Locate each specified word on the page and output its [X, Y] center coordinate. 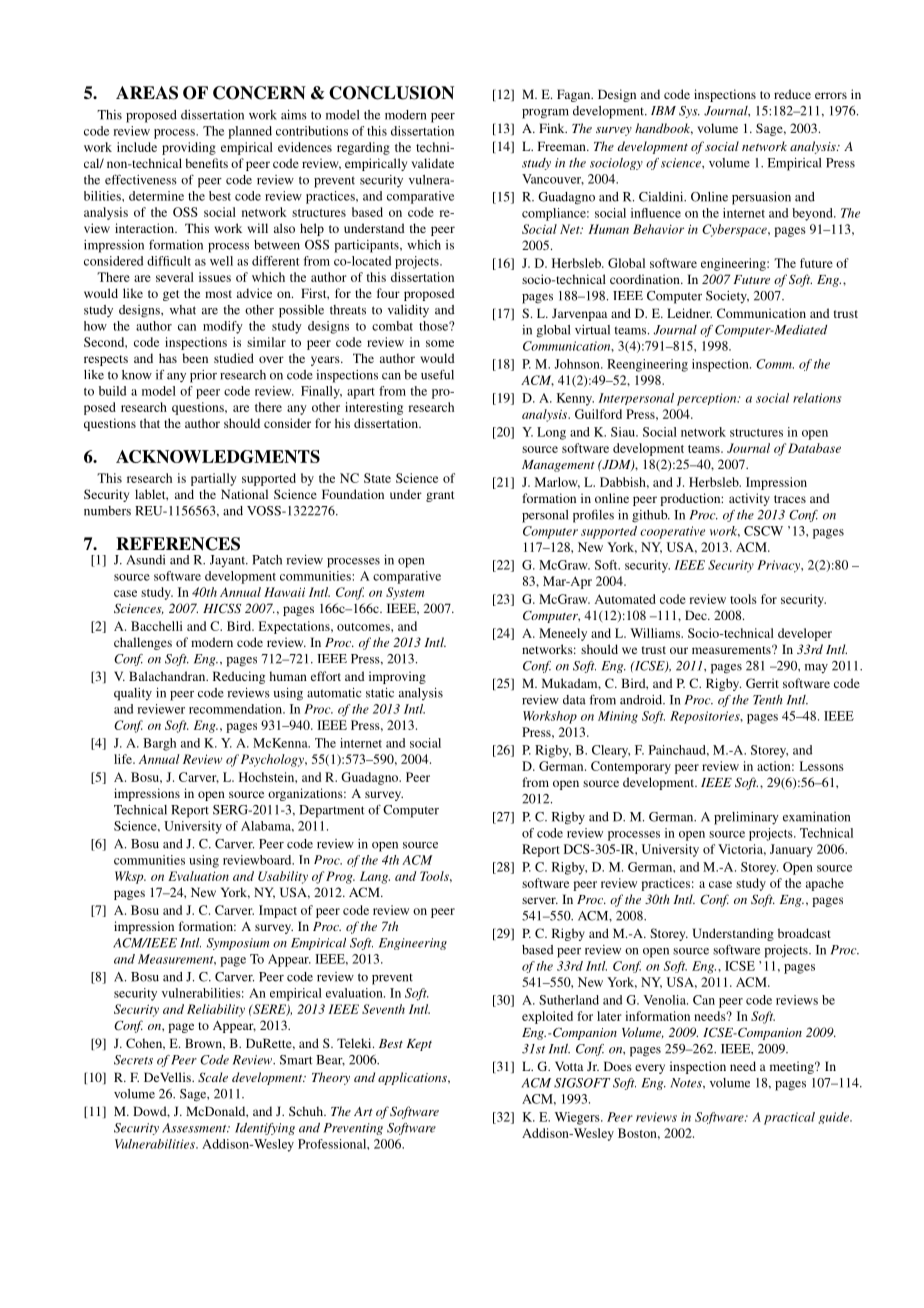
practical [789, 1118]
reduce [792, 94]
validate [433, 163]
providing [189, 148]
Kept [419, 1045]
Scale [213, 1077]
